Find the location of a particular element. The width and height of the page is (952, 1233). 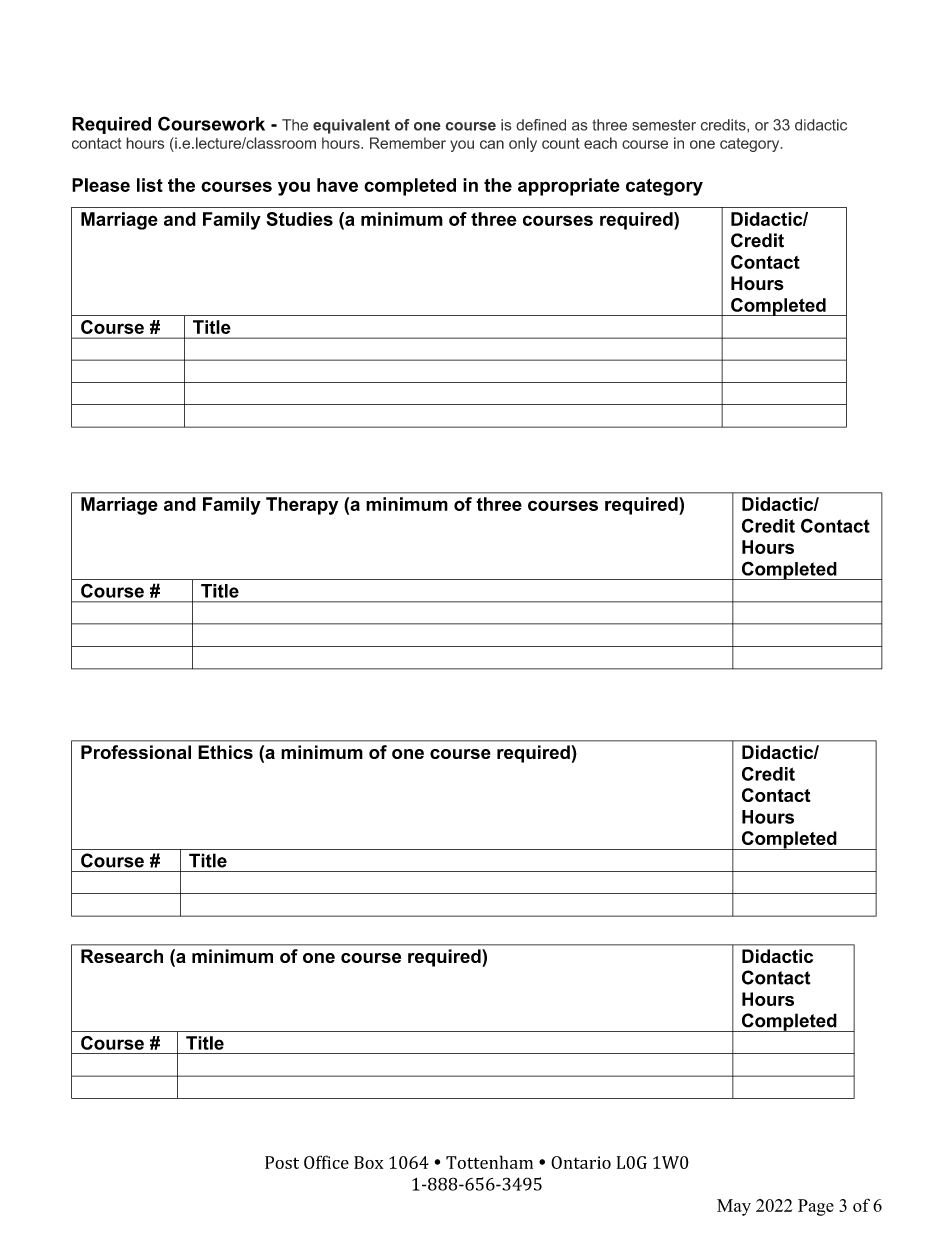

can is located at coordinates (492, 144).
